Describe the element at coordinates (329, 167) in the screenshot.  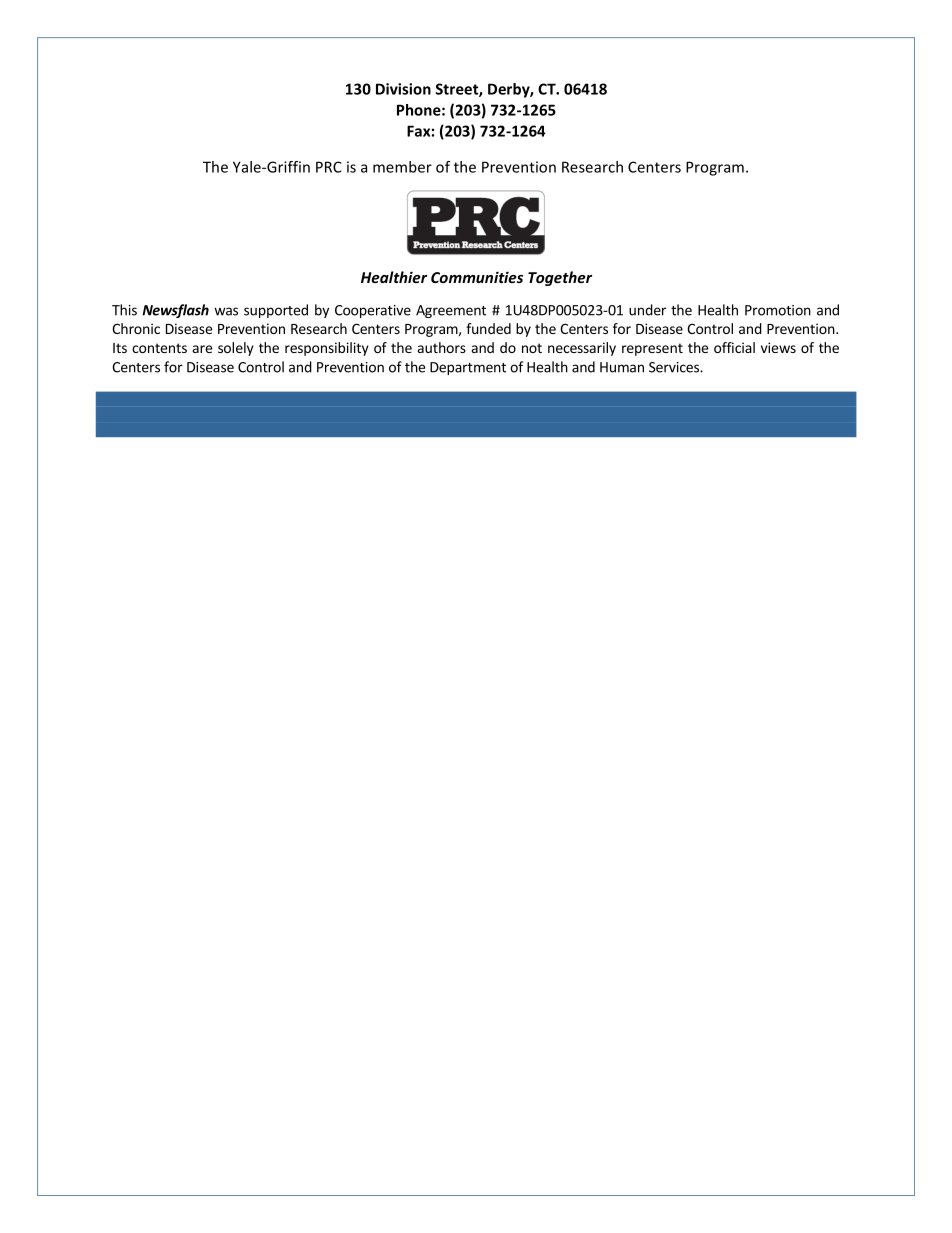
I see `PRC` at that location.
